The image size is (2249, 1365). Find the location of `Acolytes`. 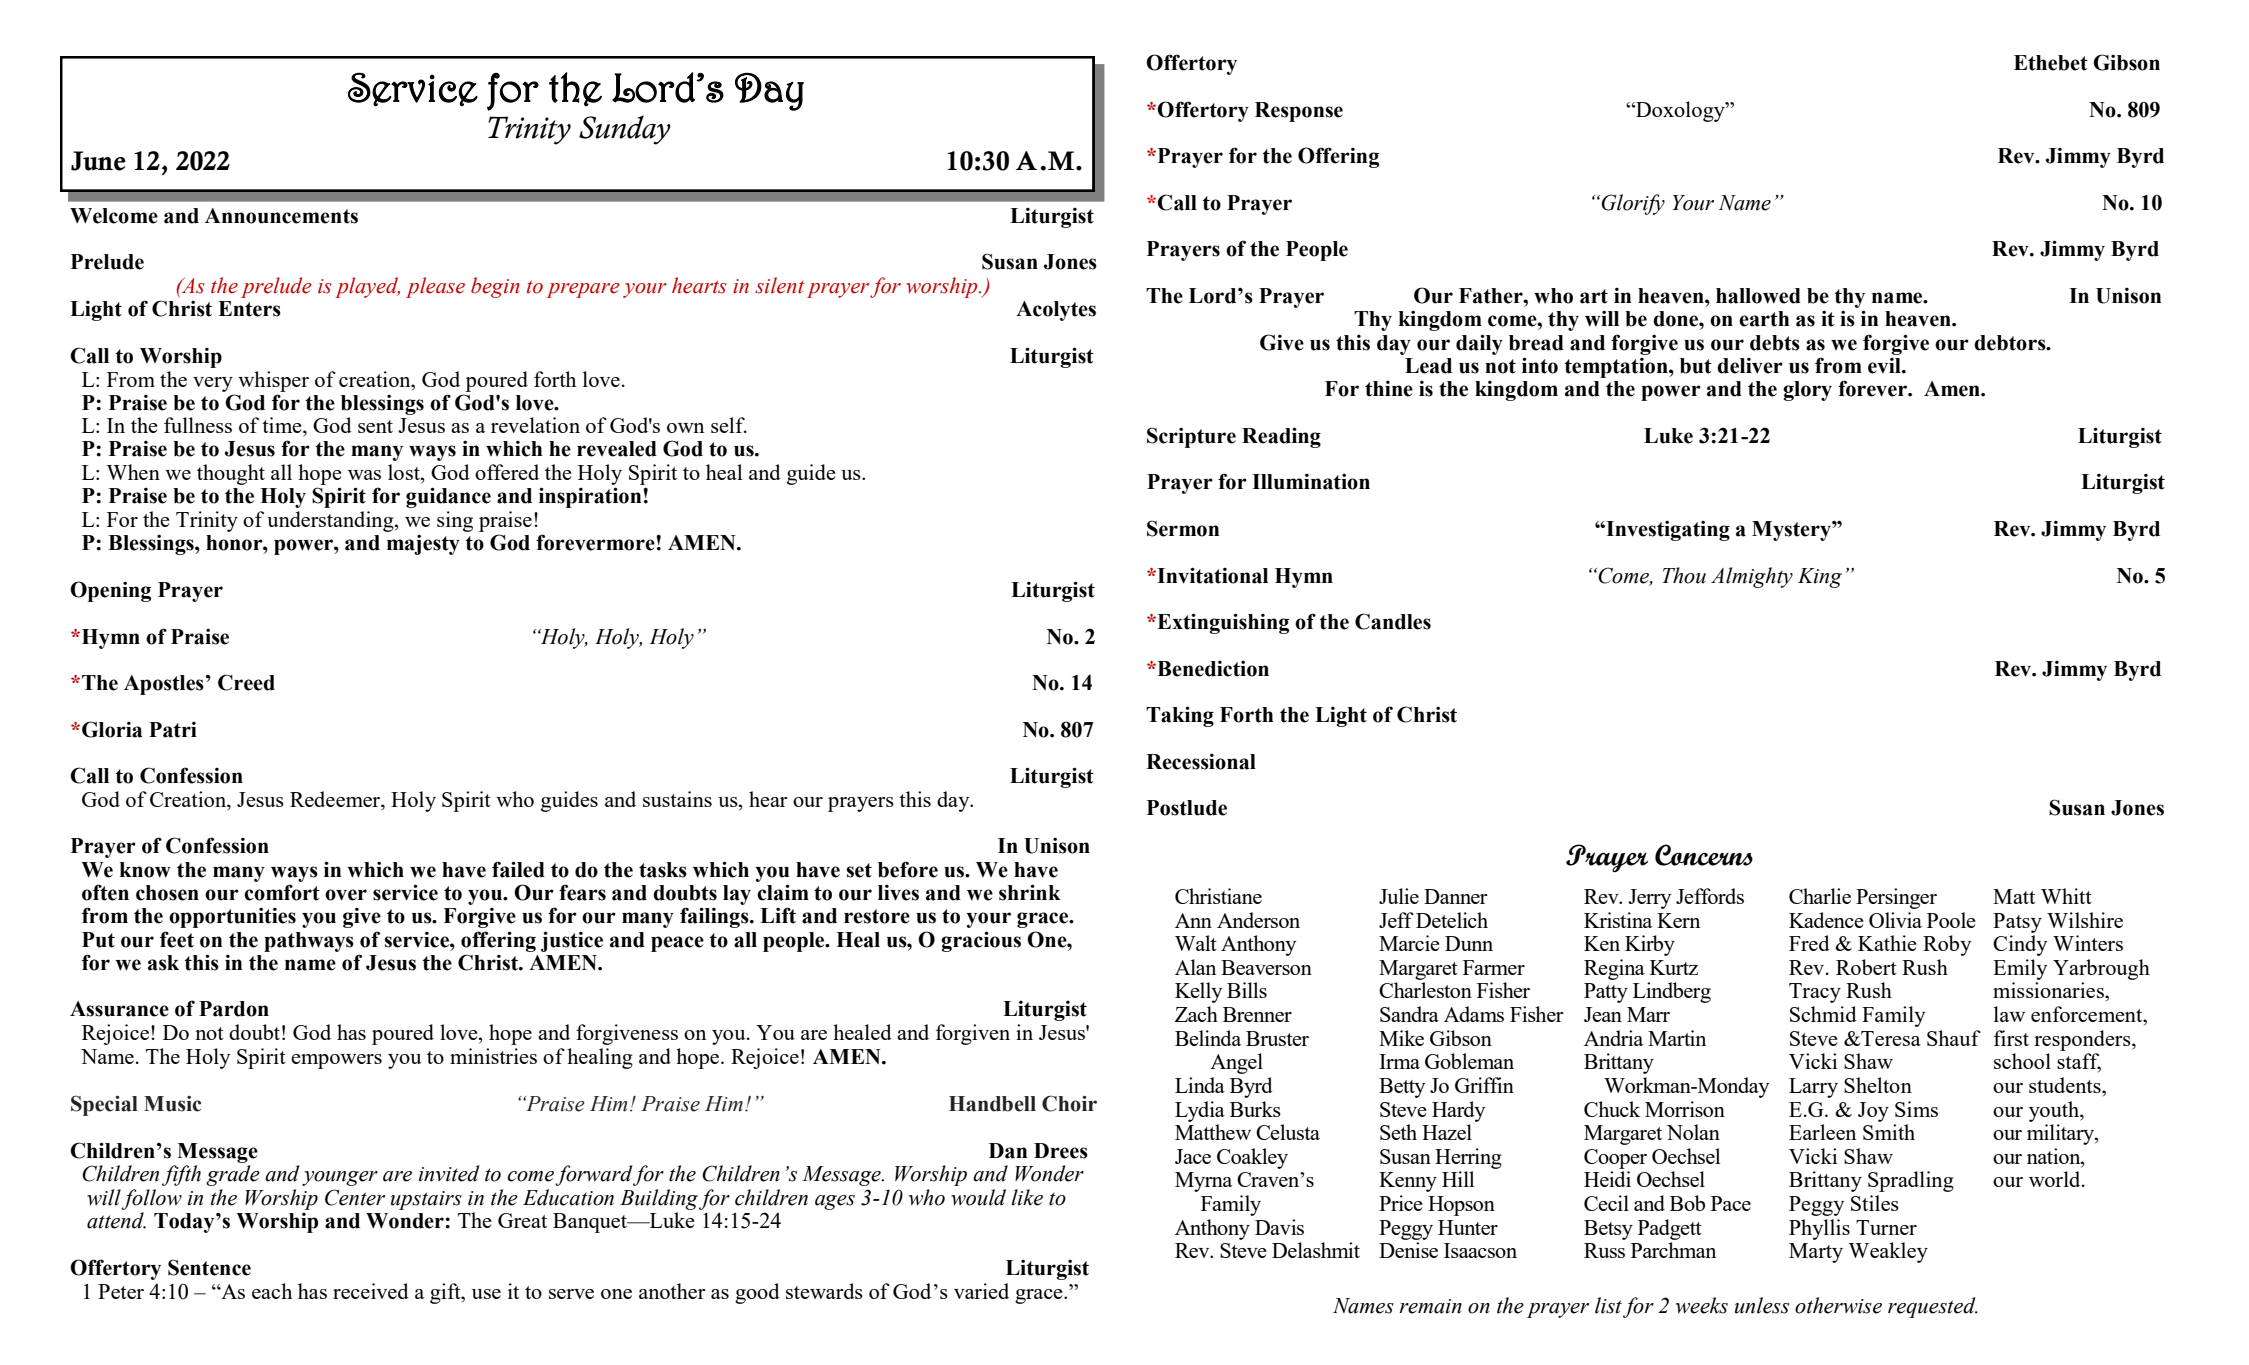

Acolytes is located at coordinates (1056, 311).
